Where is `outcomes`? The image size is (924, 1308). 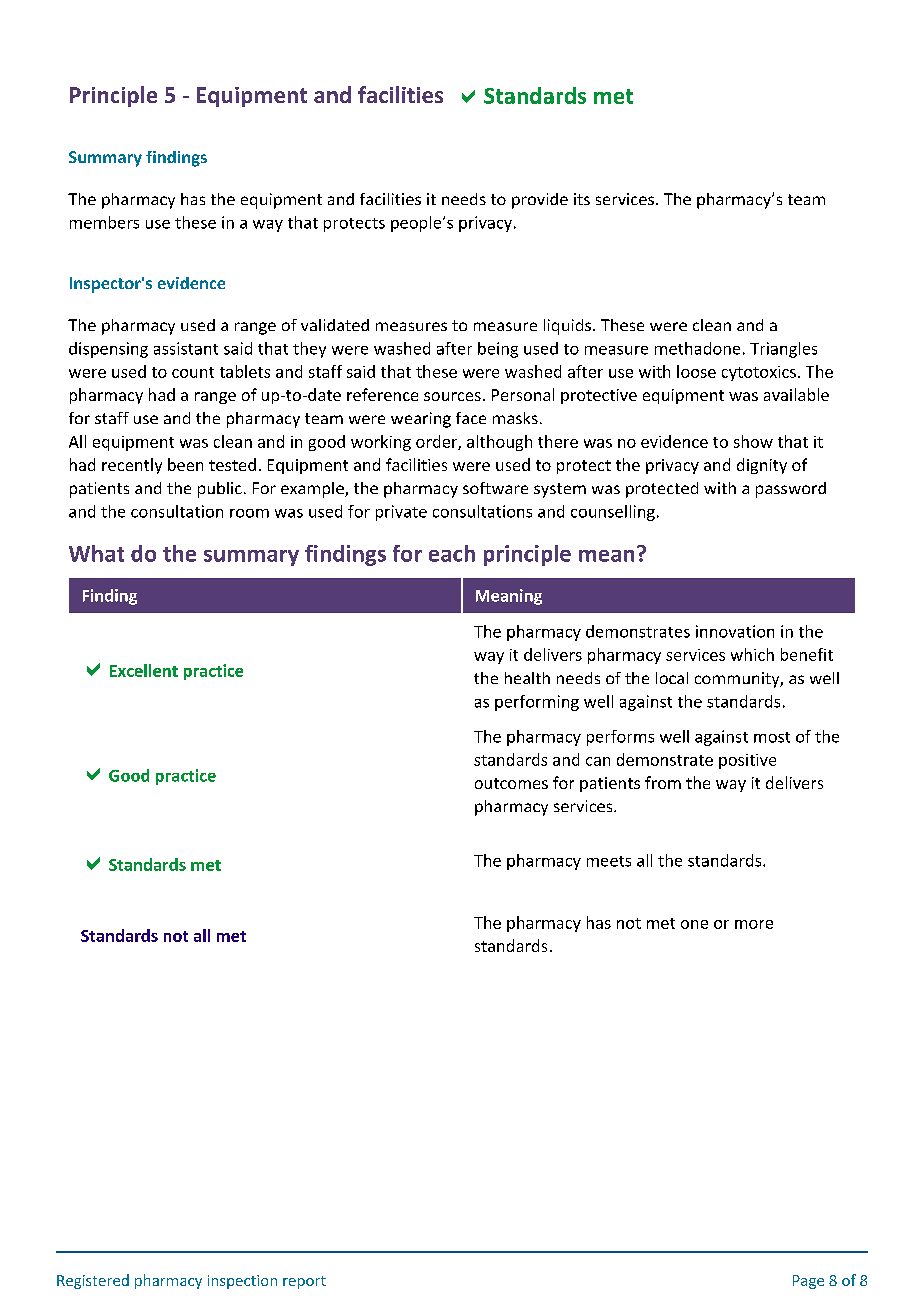
outcomes is located at coordinates (511, 783).
